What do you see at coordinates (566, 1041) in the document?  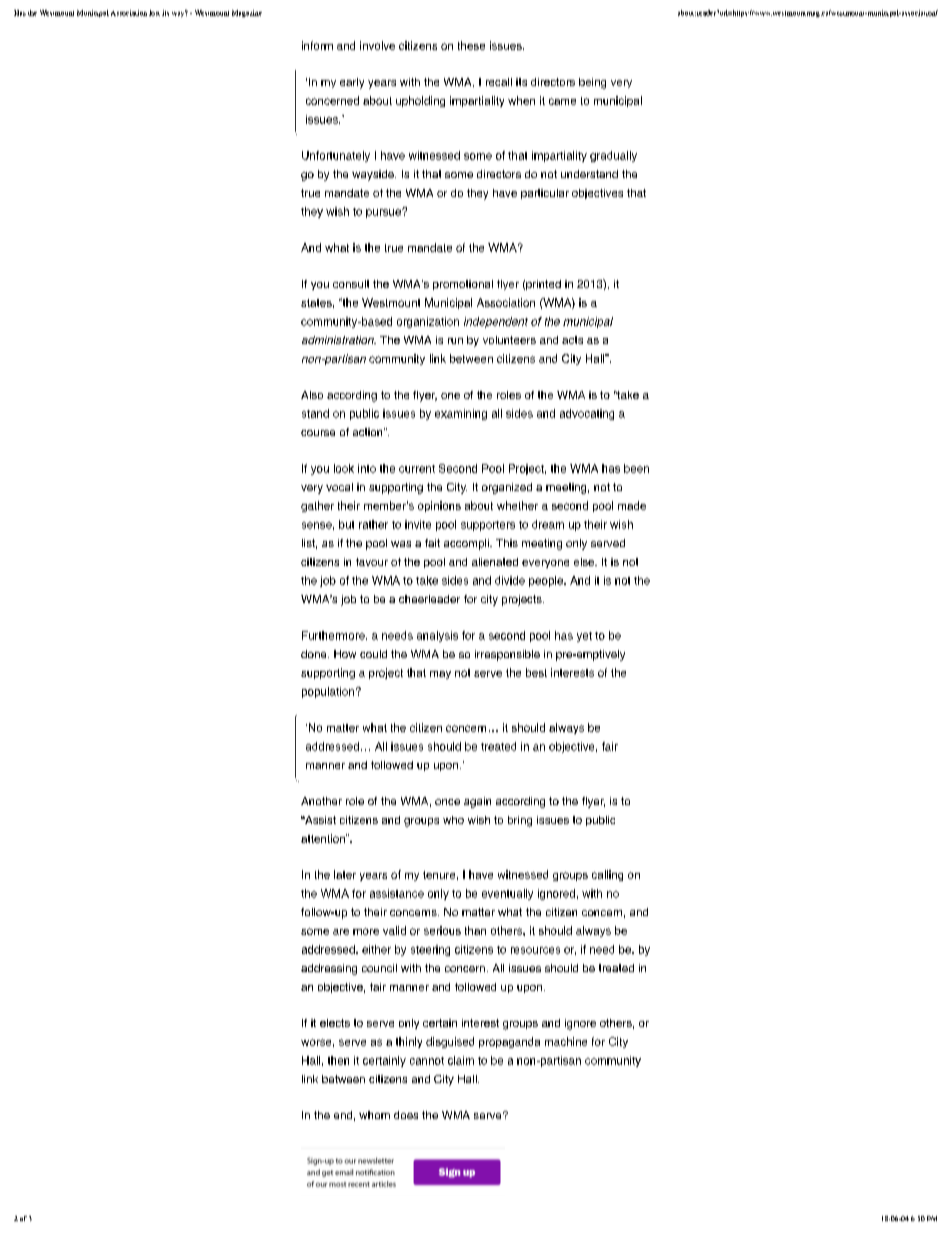 I see `machine` at bounding box center [566, 1041].
